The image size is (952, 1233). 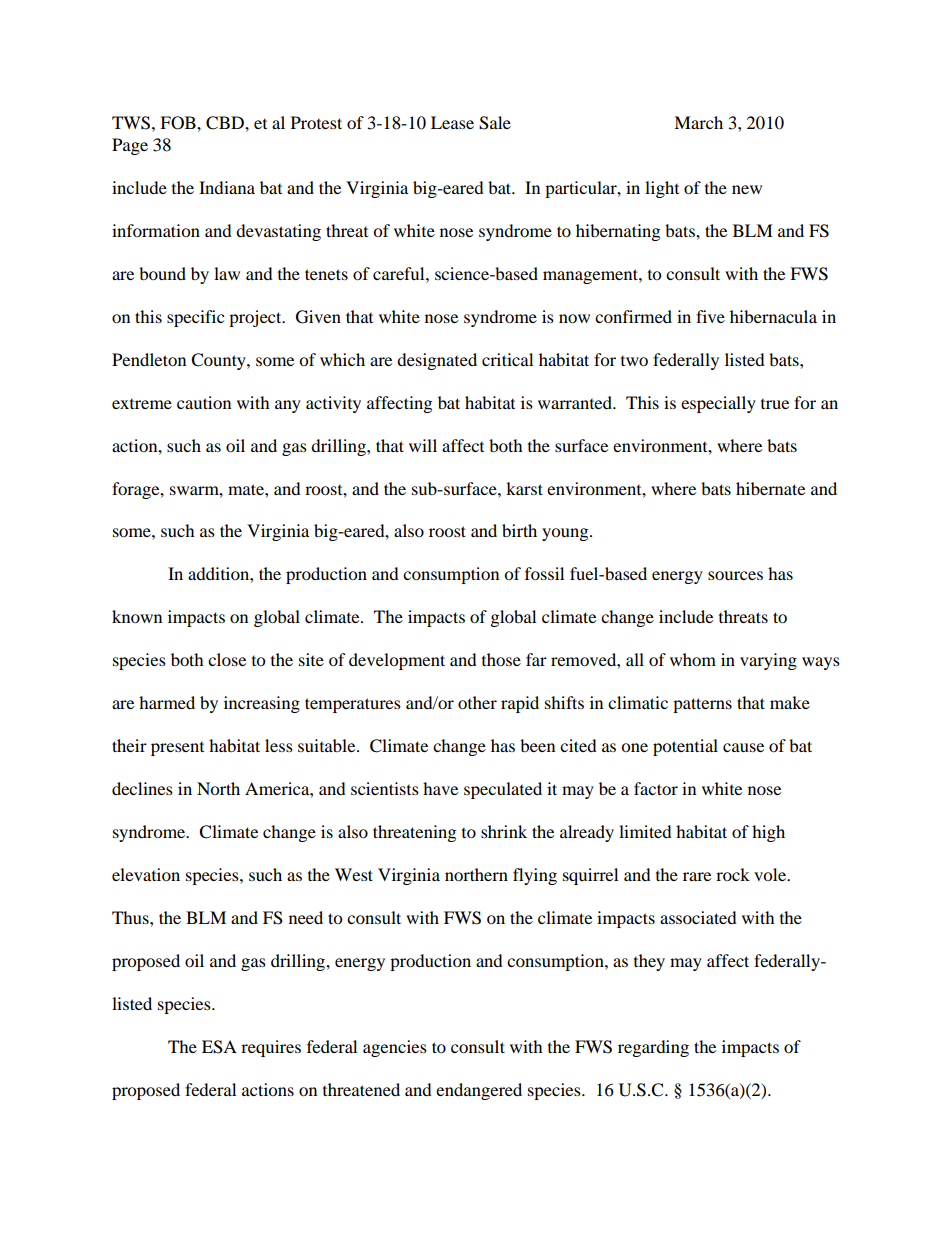 I want to click on endangered, so click(x=479, y=1091).
